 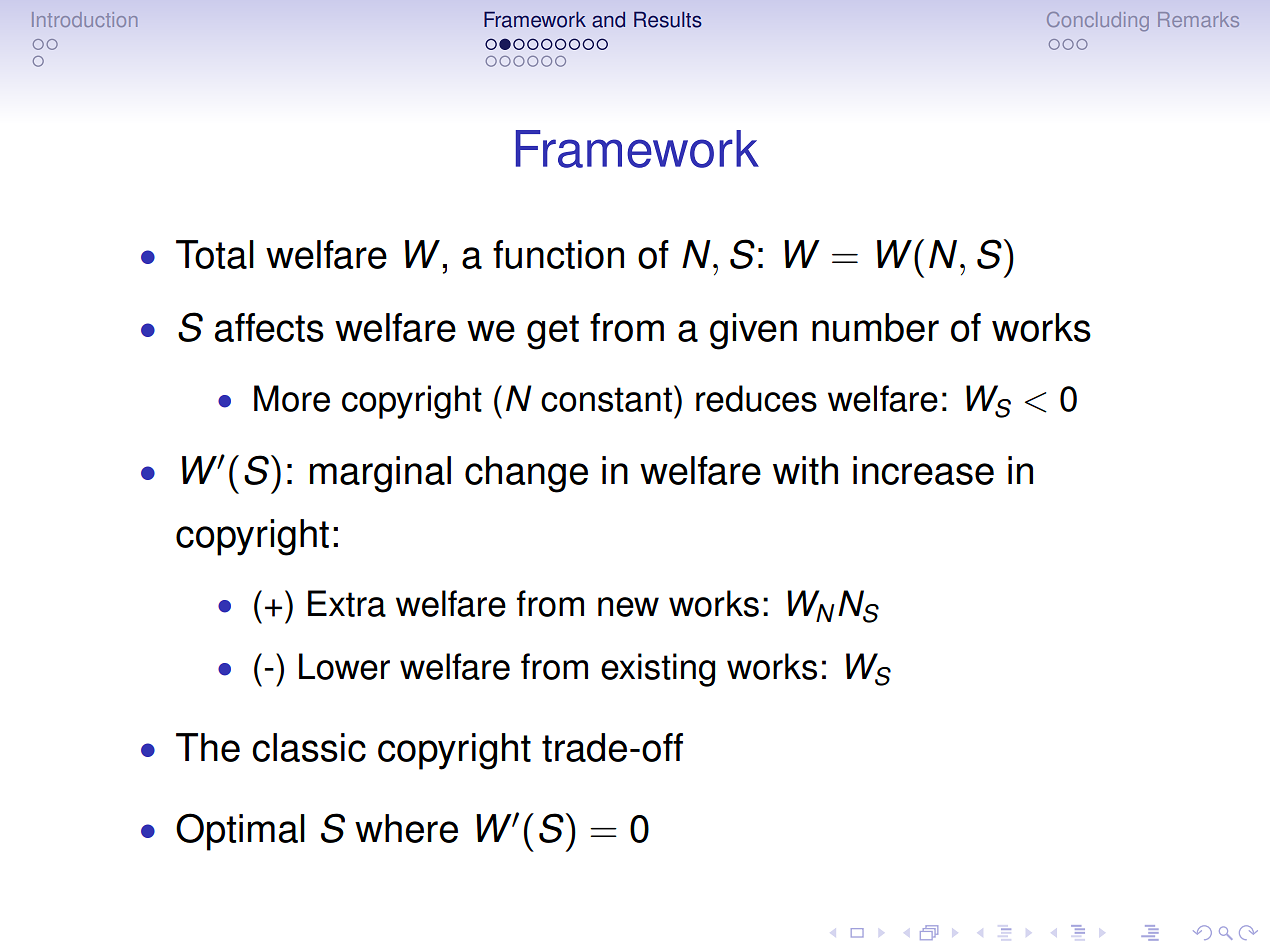 I want to click on affects, so click(x=269, y=327).
